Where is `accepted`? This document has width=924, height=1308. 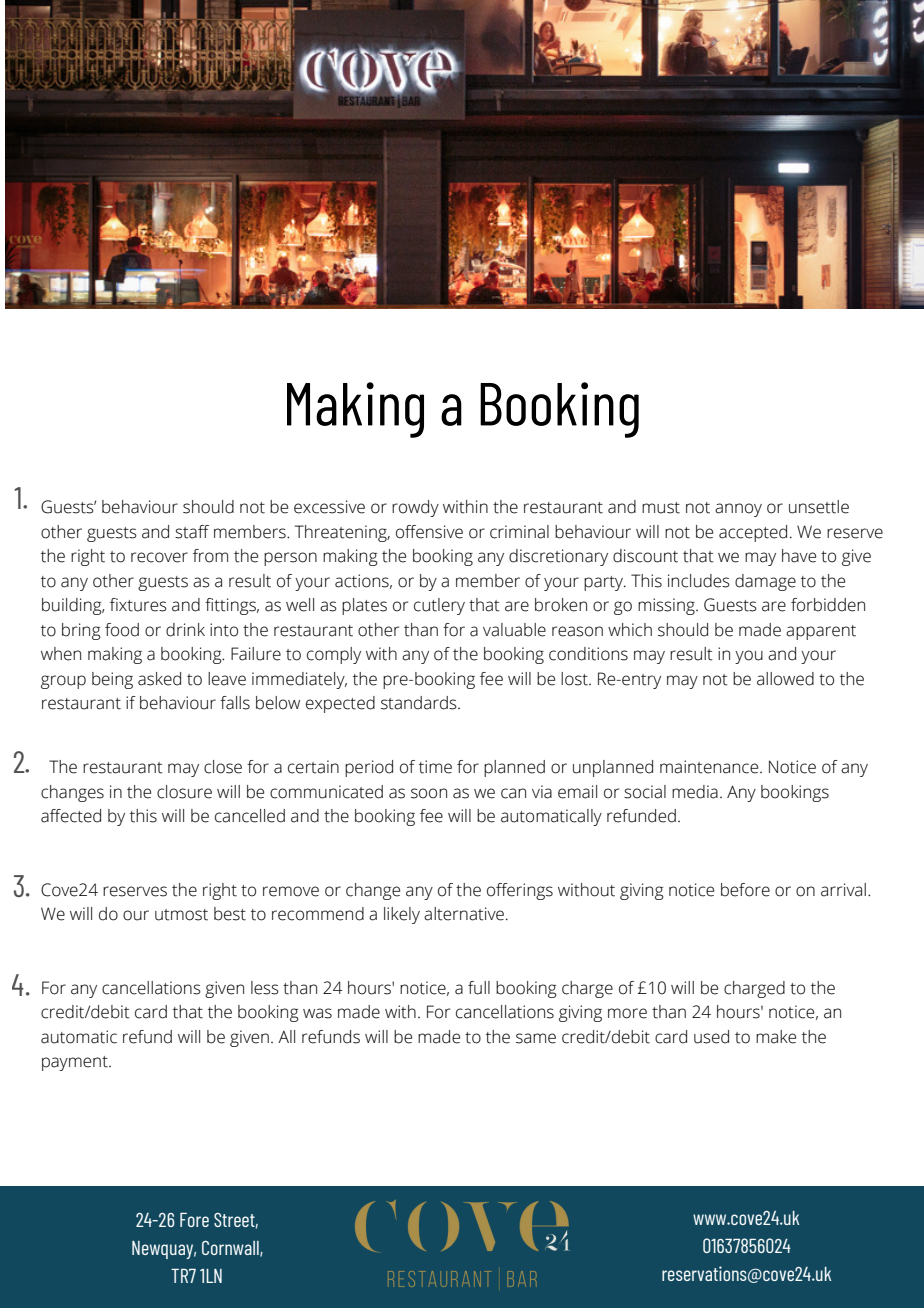 accepted is located at coordinates (753, 533).
